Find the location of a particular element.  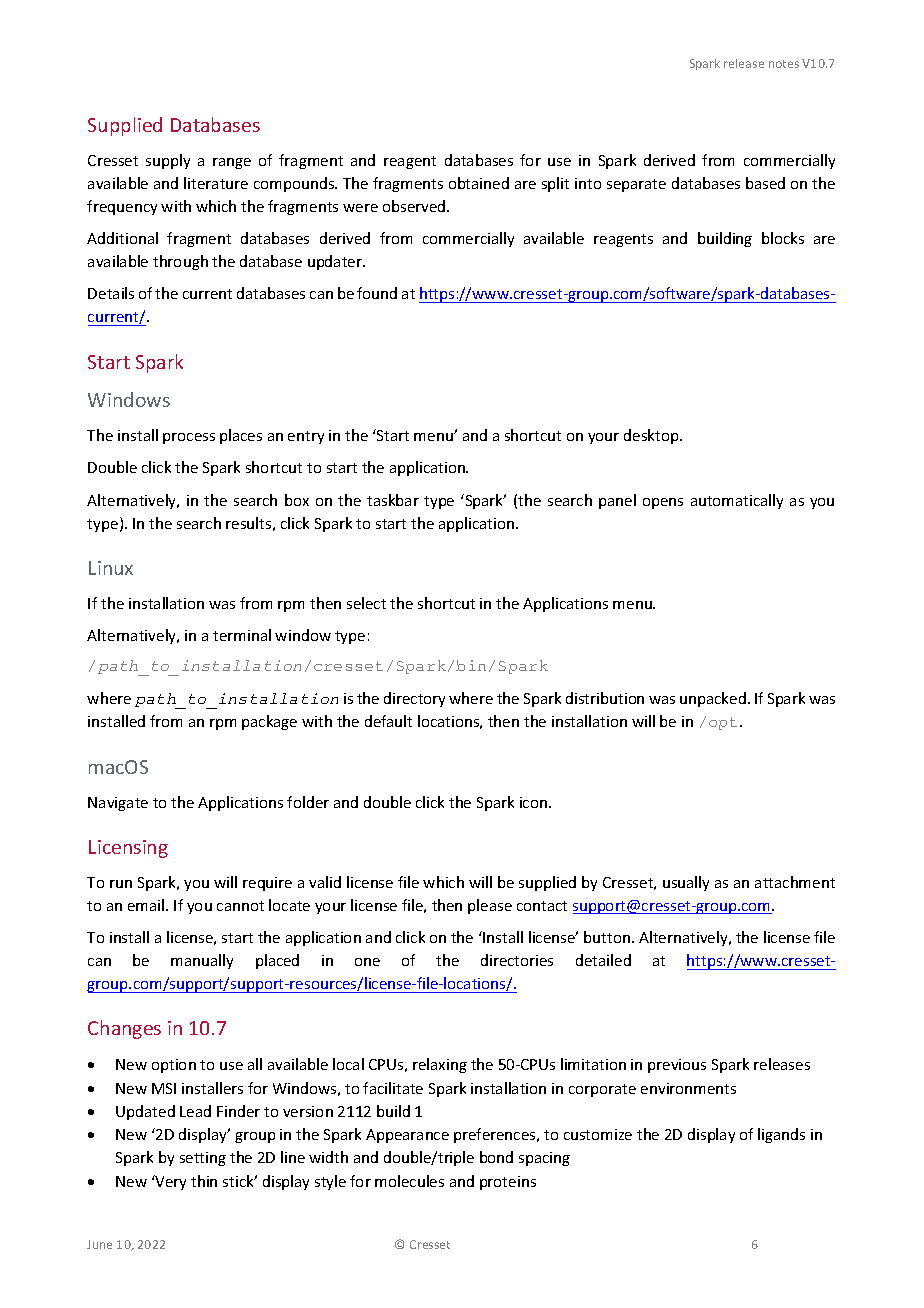

supply is located at coordinates (168, 161).
